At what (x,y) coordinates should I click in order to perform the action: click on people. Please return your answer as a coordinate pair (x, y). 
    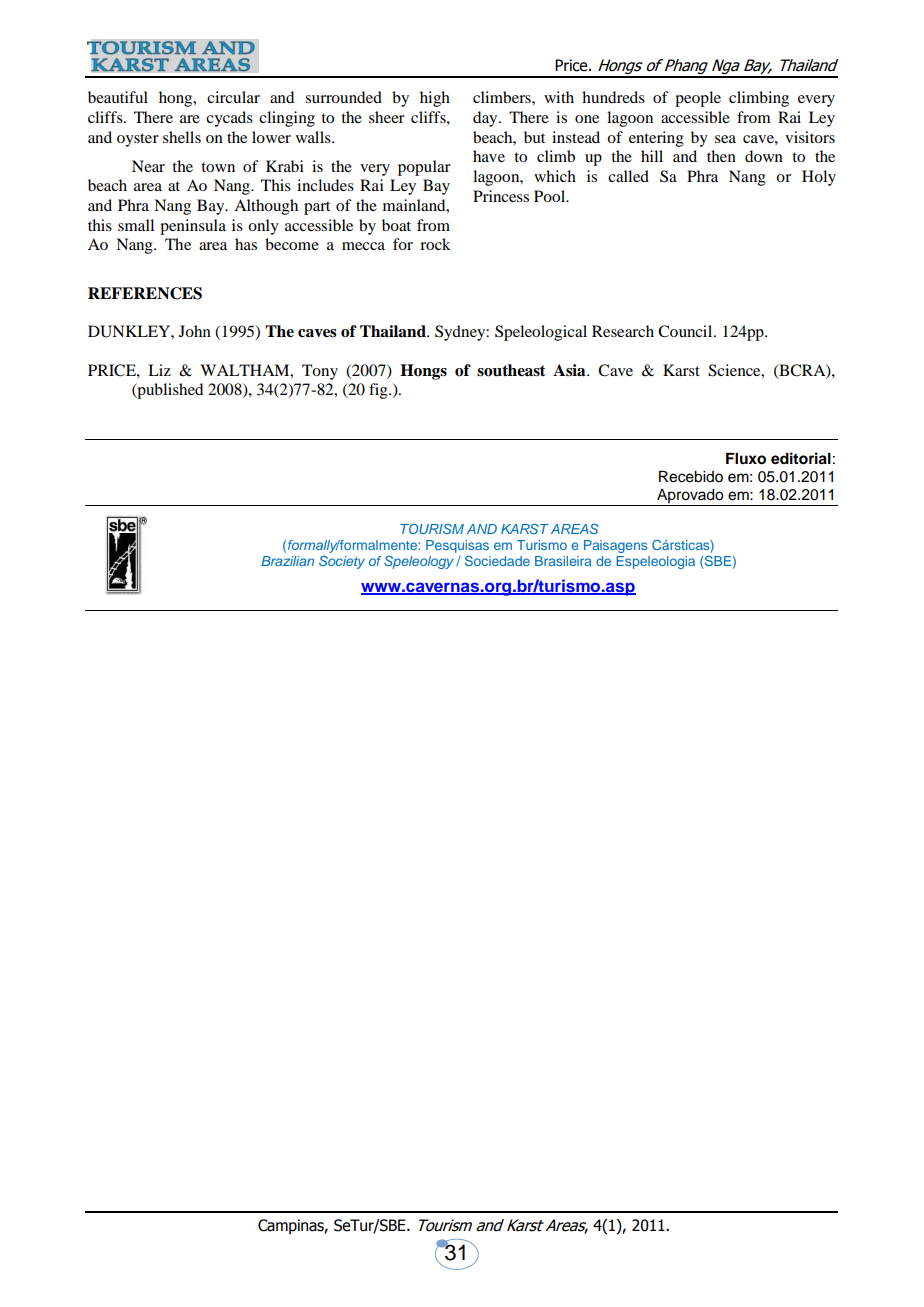
    Looking at the image, I should click on (698, 99).
